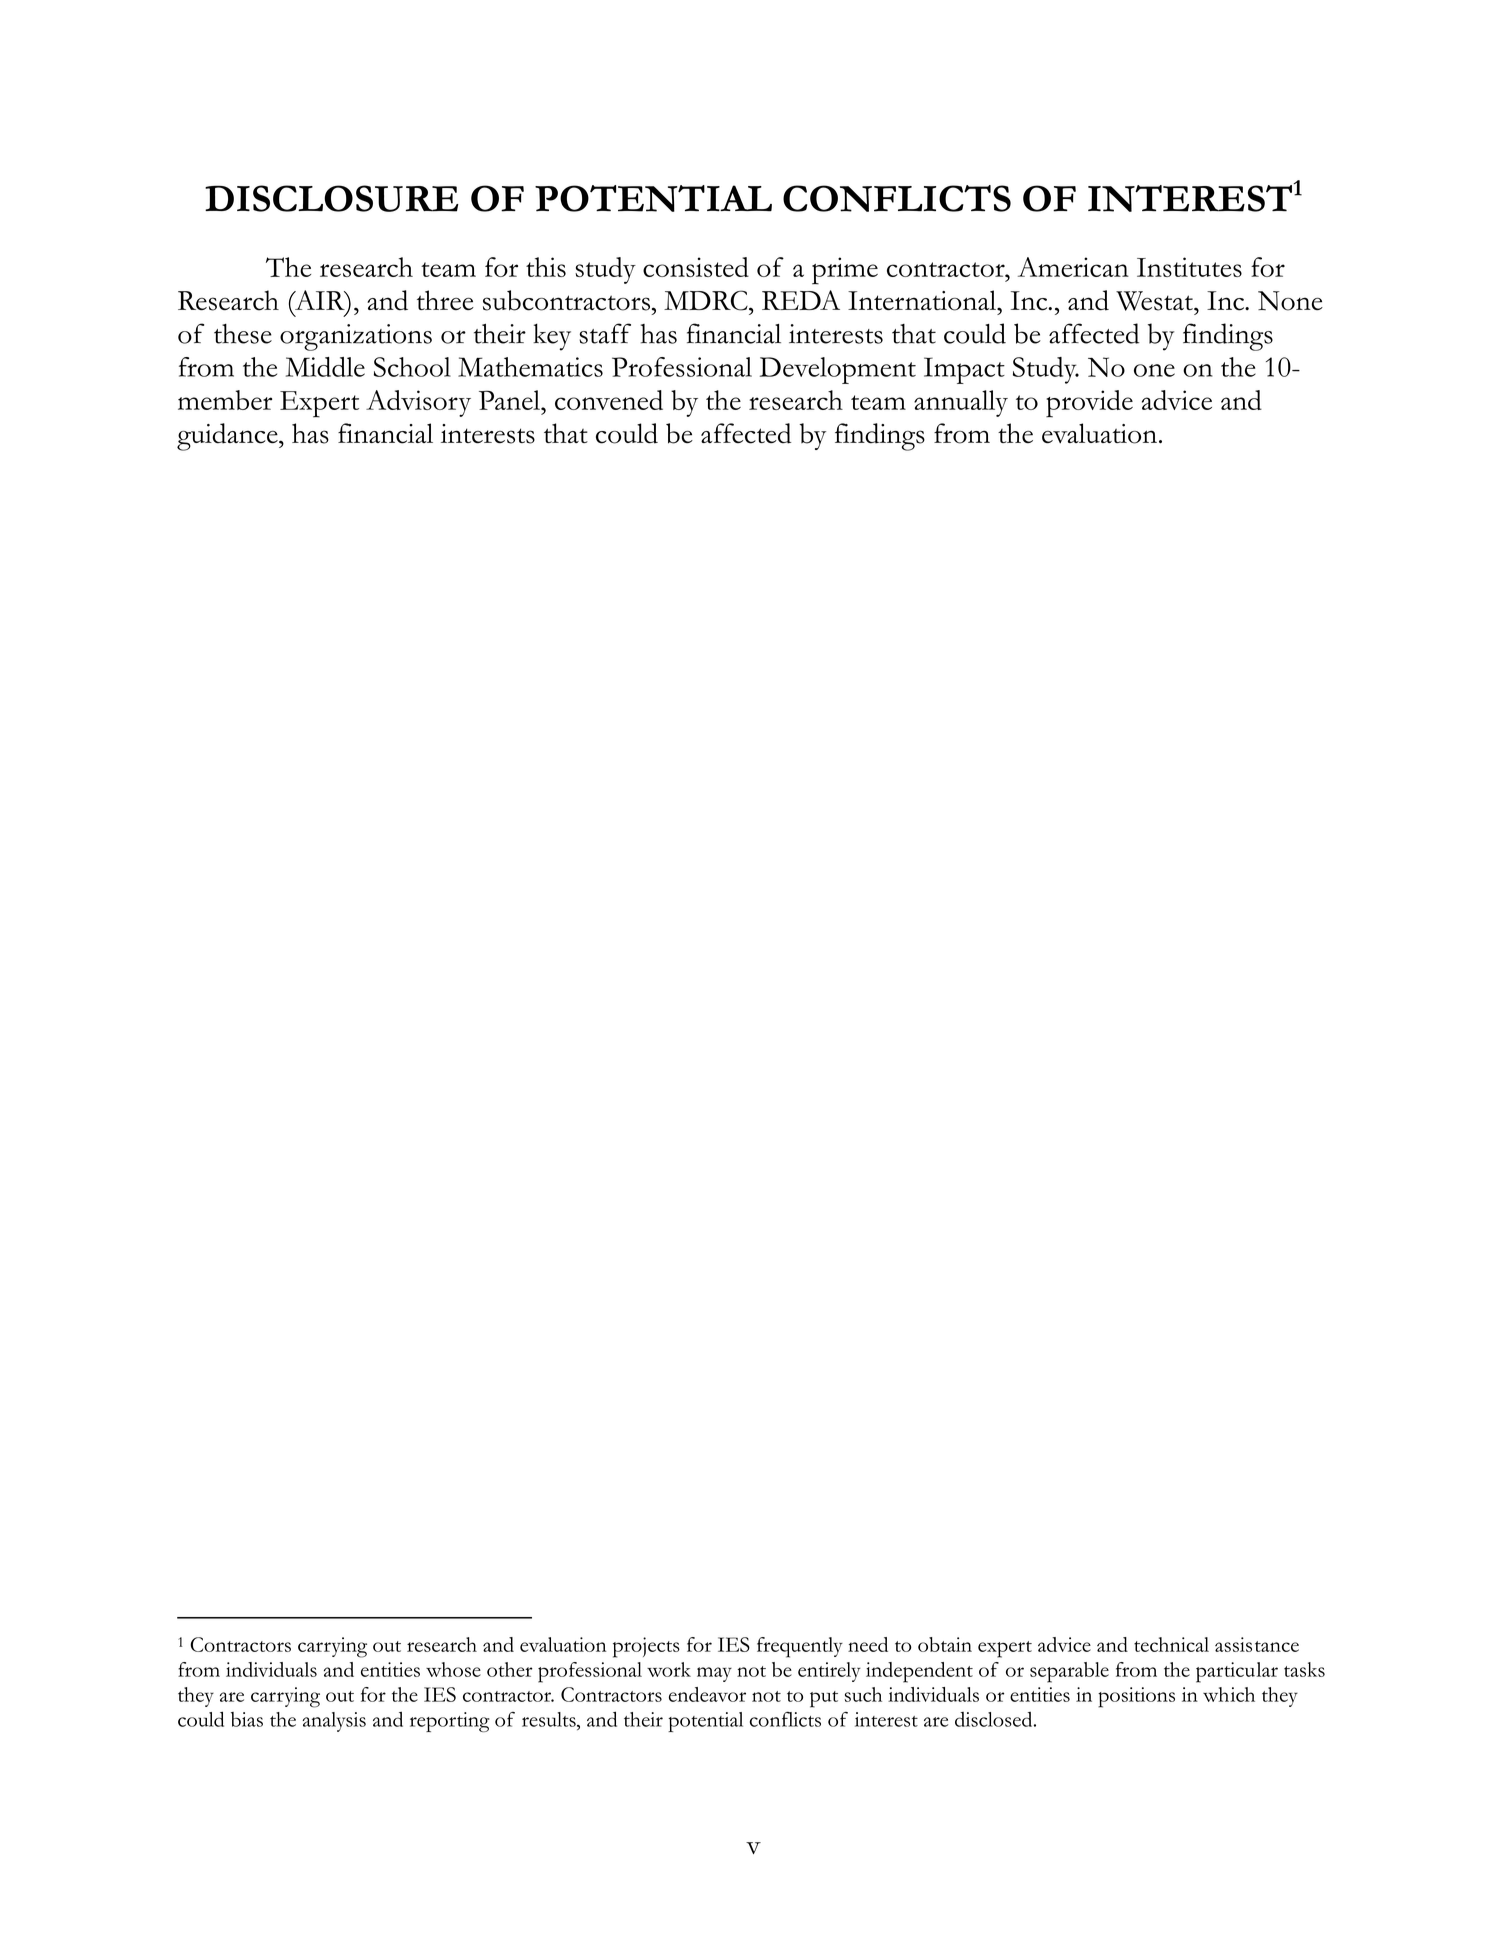 The image size is (1507, 1950). Describe the element at coordinates (332, 198) in the page. I see `DISCLOSURE` at that location.
